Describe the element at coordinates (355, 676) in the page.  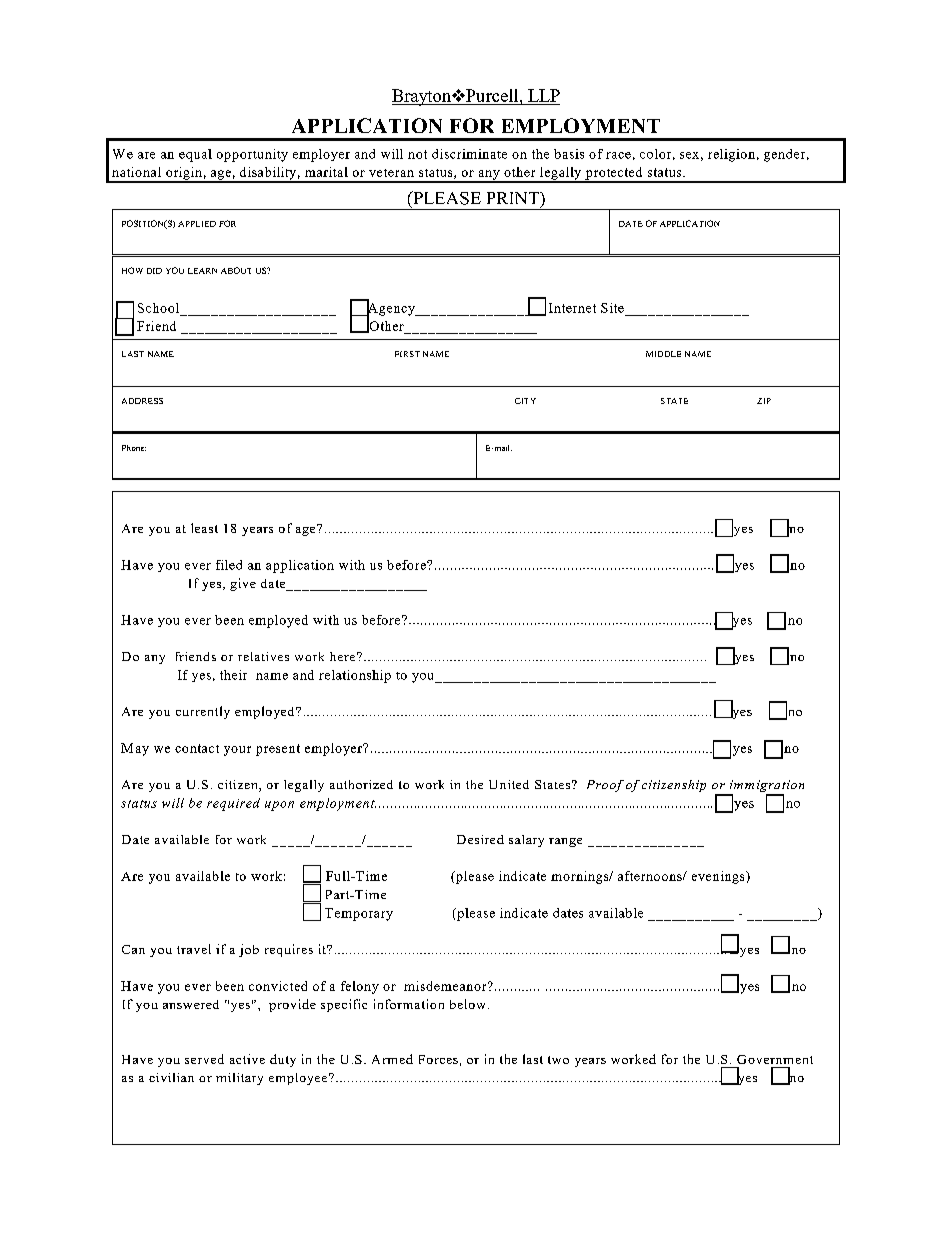
I see `relationship` at that location.
